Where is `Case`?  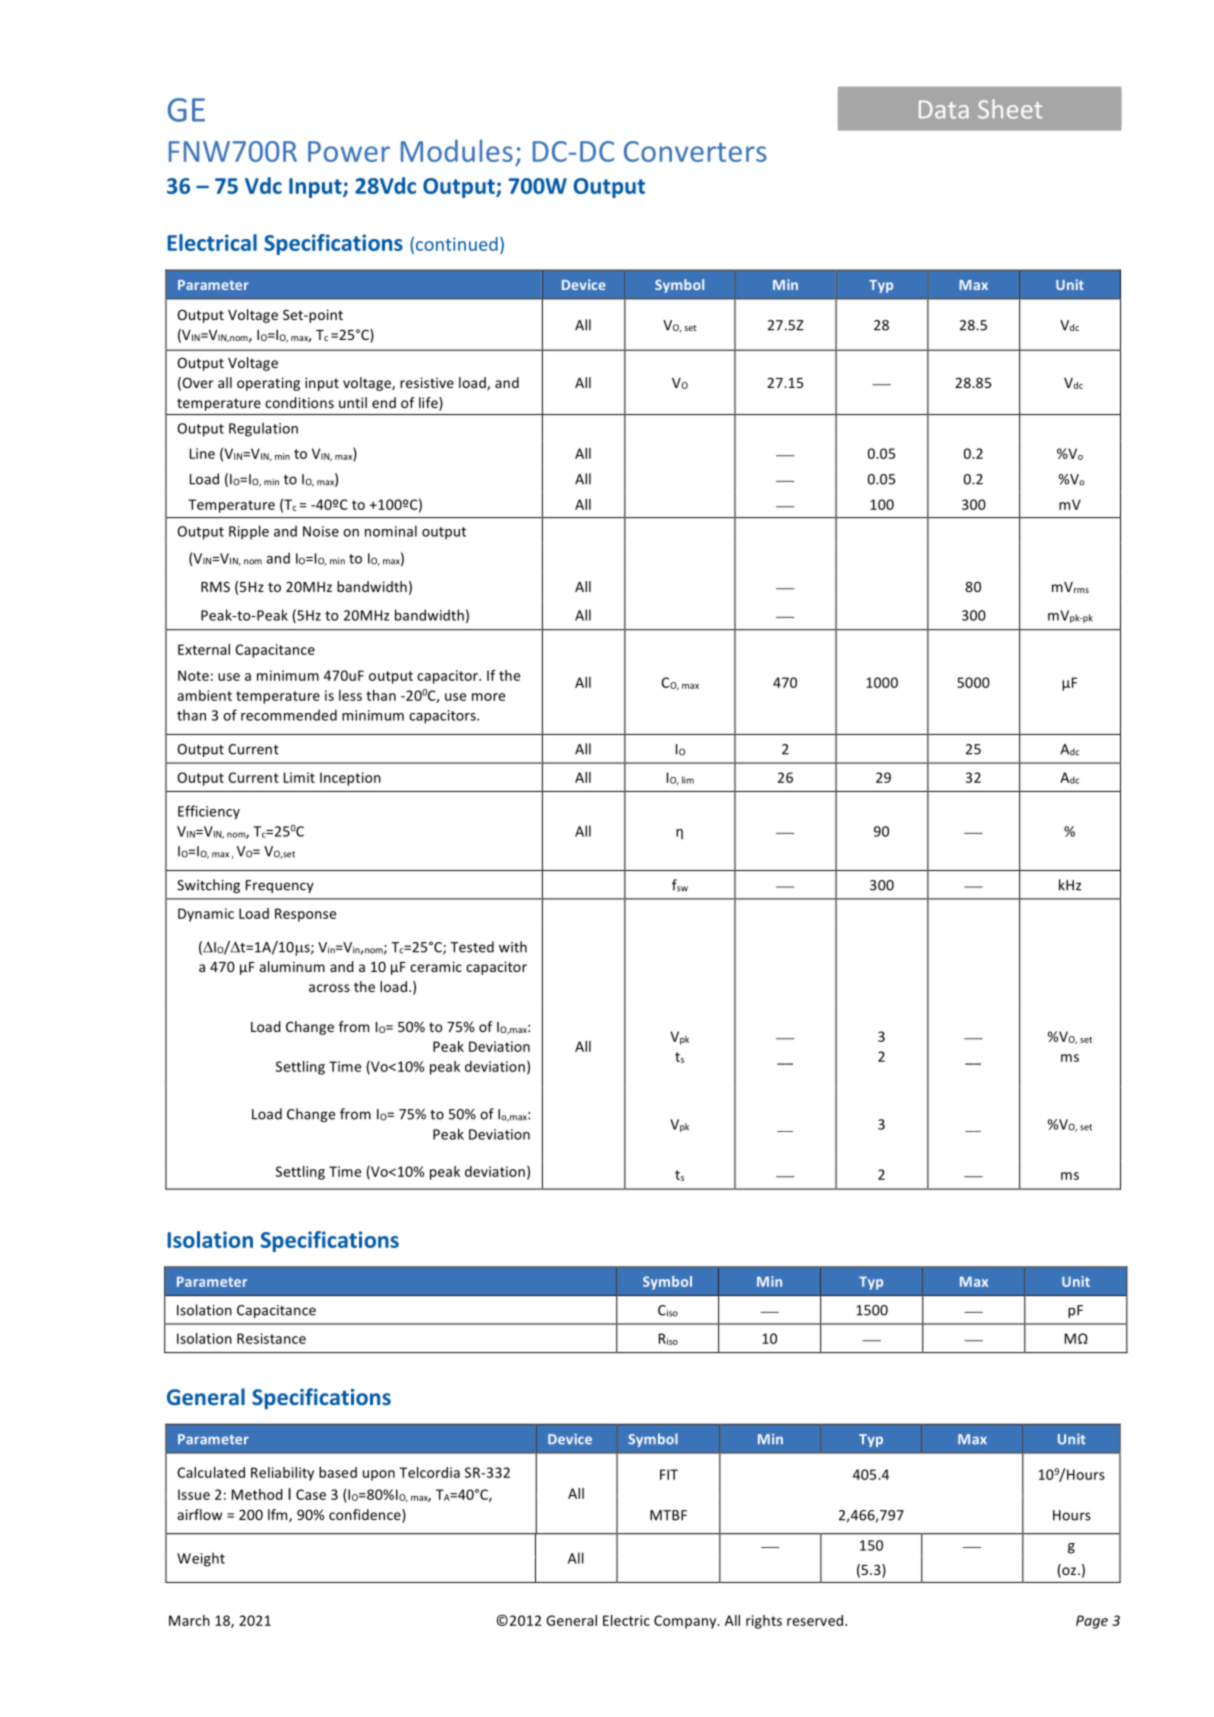 Case is located at coordinates (311, 1494).
